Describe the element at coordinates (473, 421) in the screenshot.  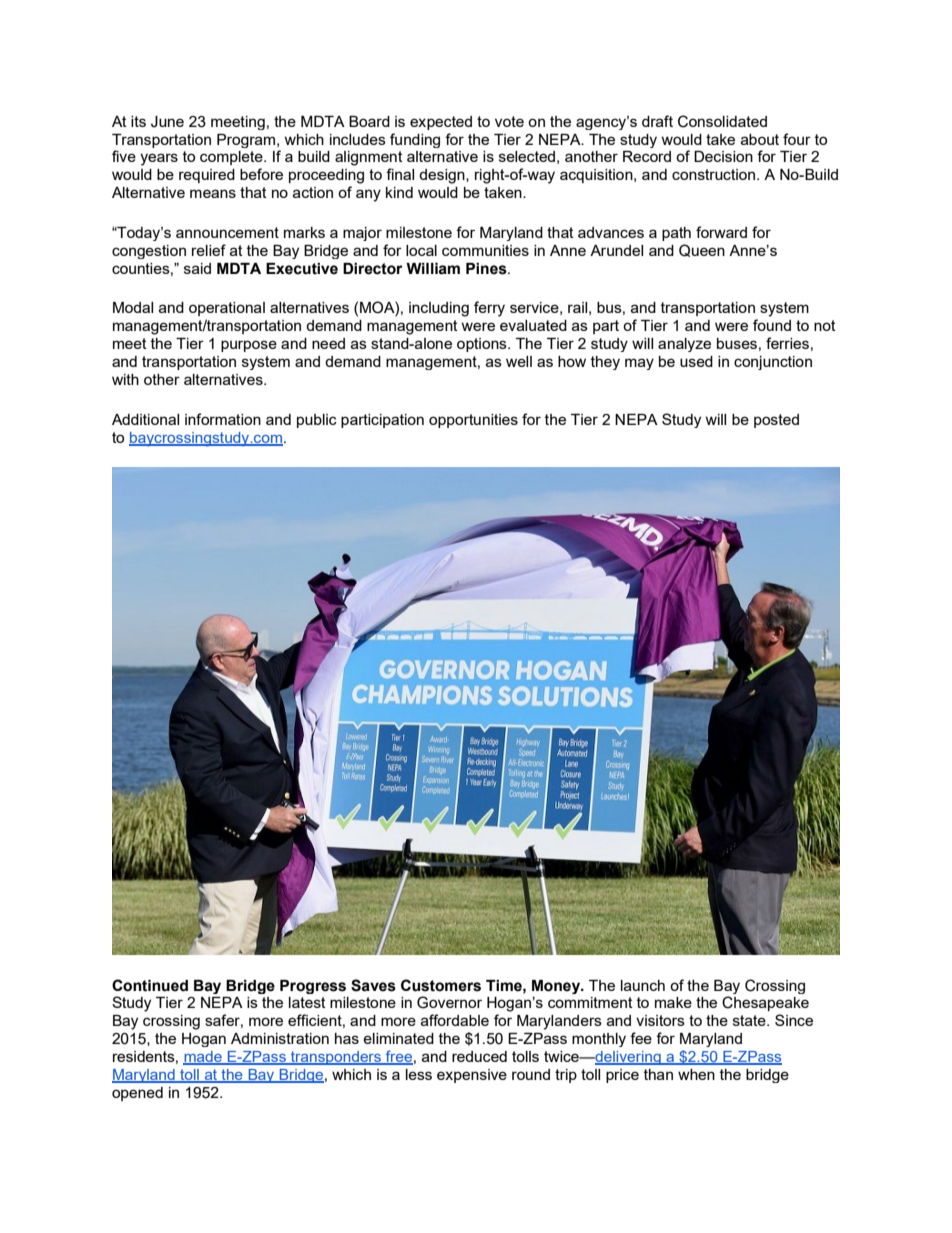
I see `opportunities` at that location.
